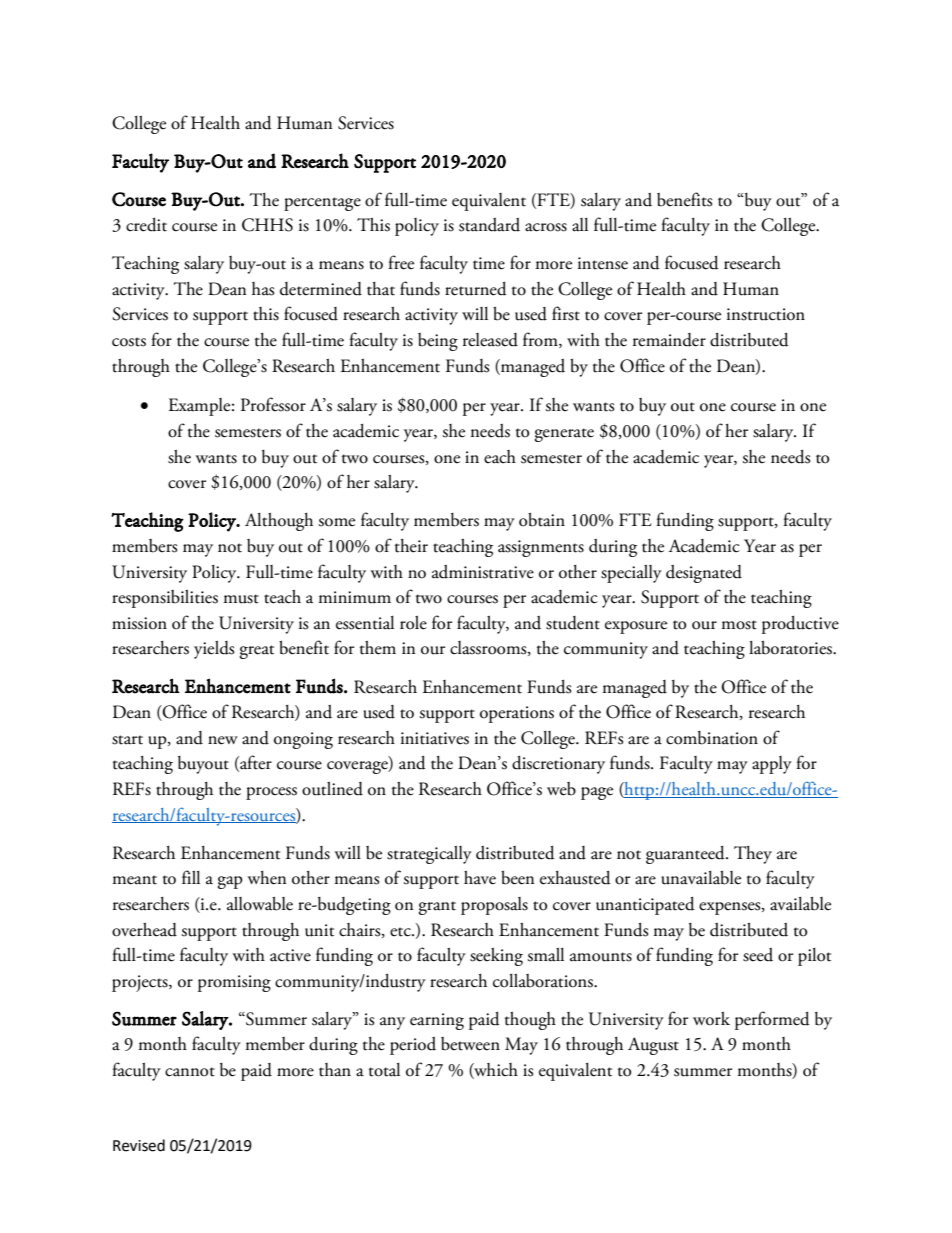 This page has width=952, height=1233. I want to click on Professor, so click(273, 404).
